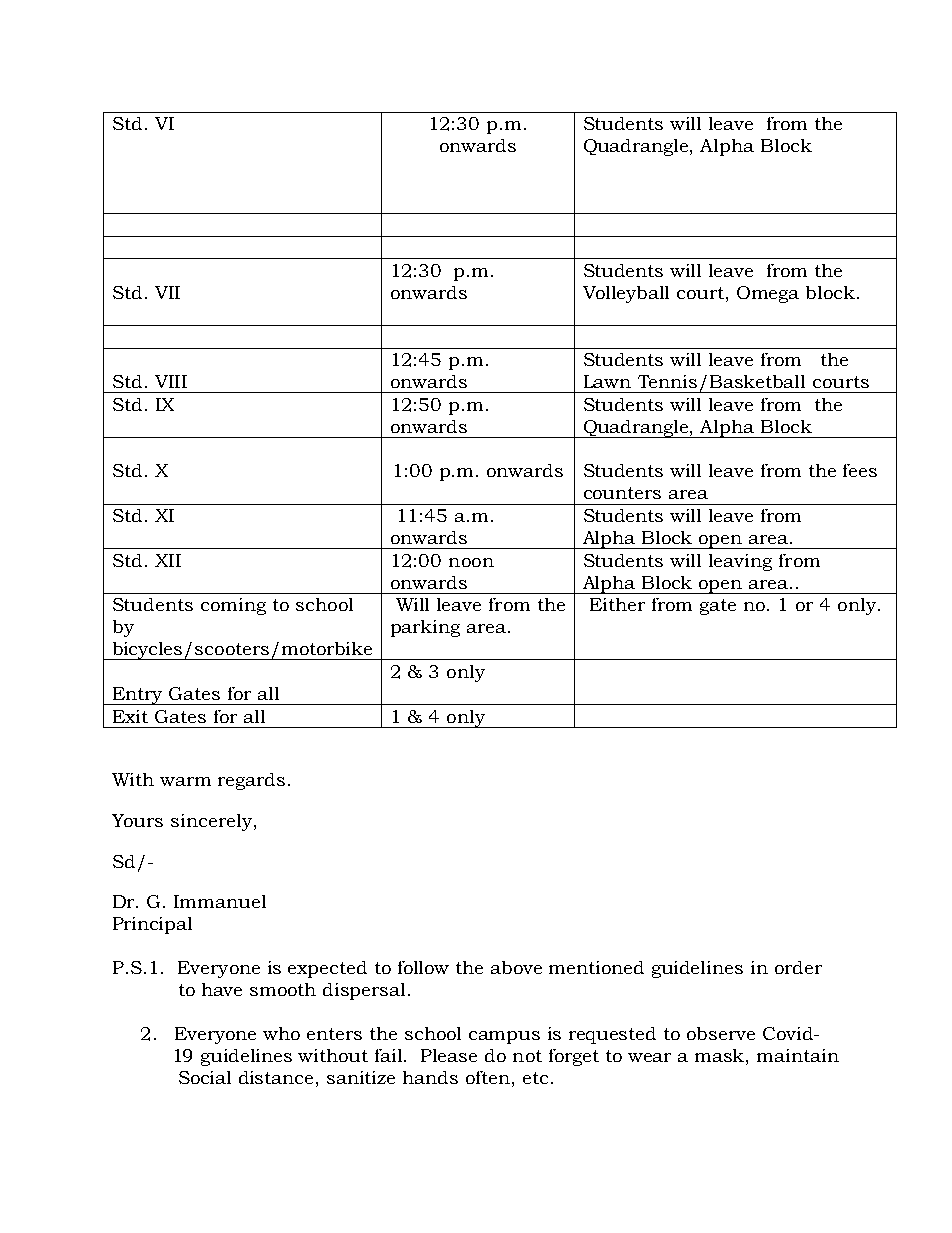 The image size is (952, 1233). I want to click on Entry, so click(138, 696).
